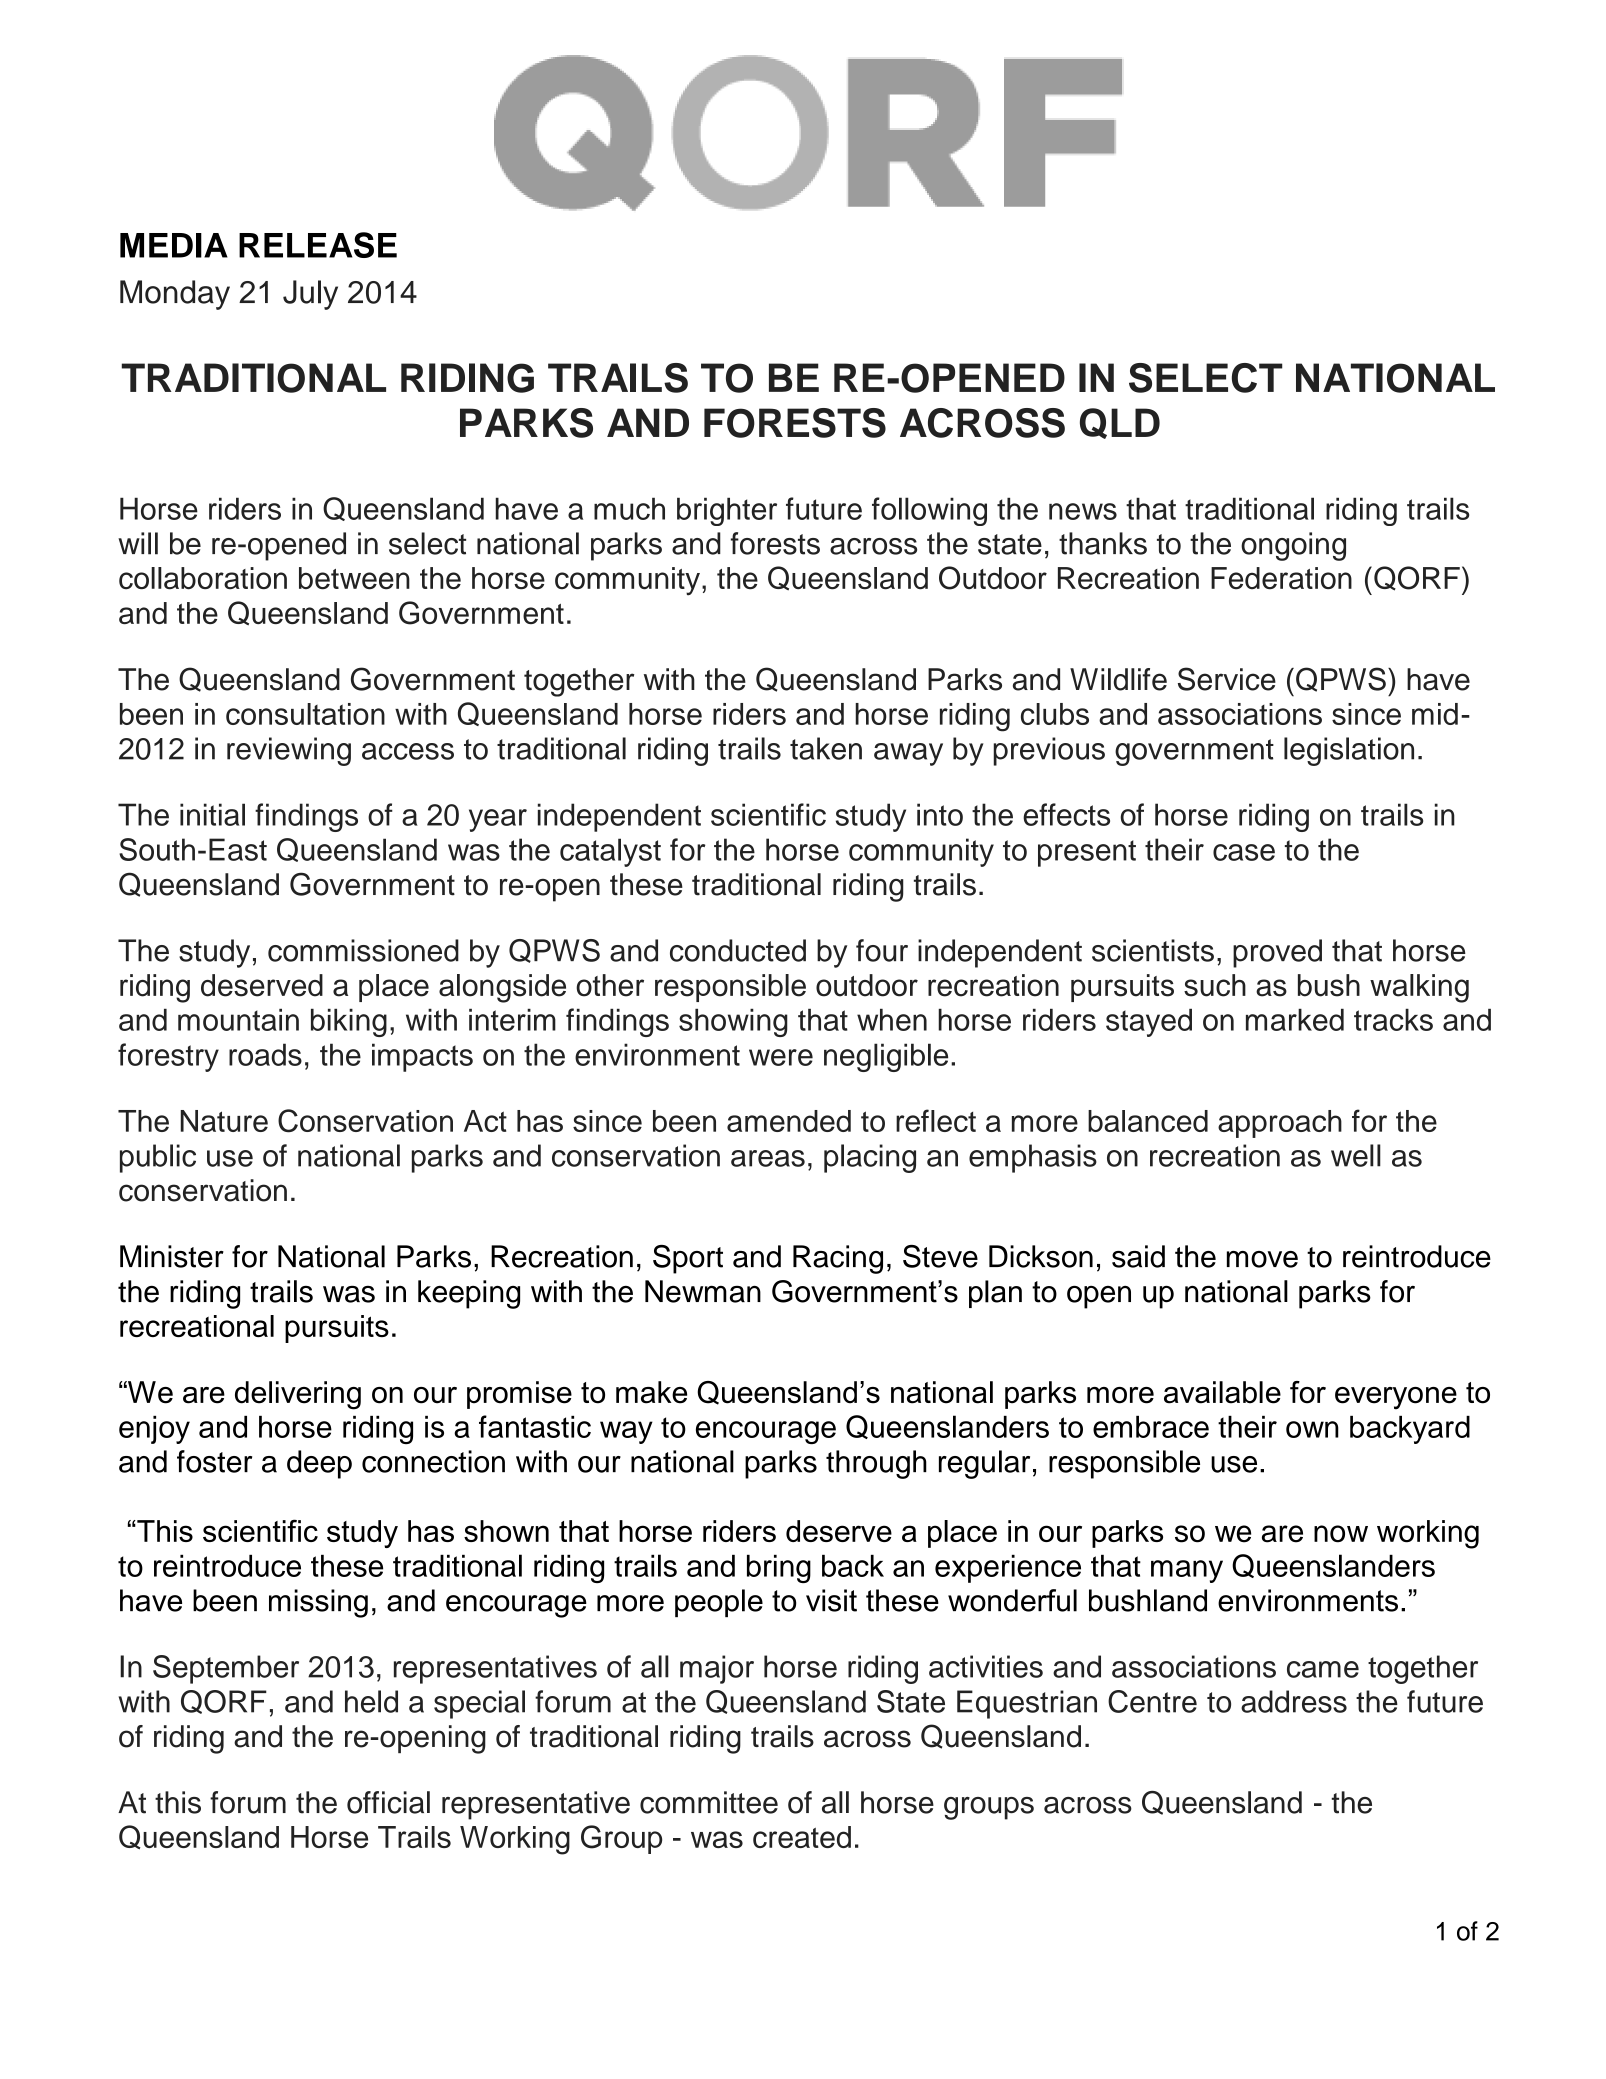 This screenshot has width=1606, height=2079. Describe the element at coordinates (265, 1054) in the screenshot. I see `roads` at that location.
